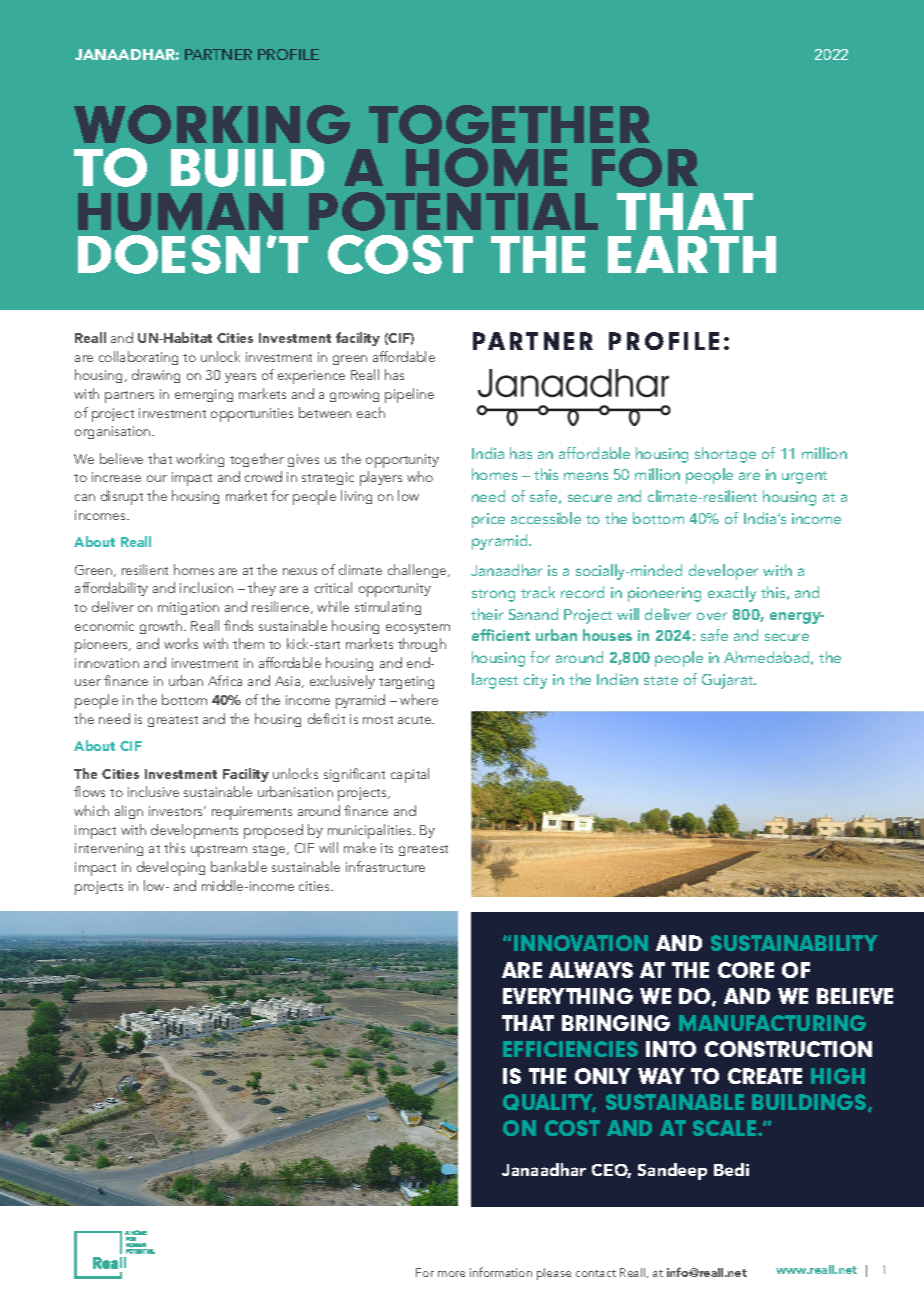  Describe the element at coordinates (772, 1023) in the screenshot. I see `MANUFACTURING` at that location.
